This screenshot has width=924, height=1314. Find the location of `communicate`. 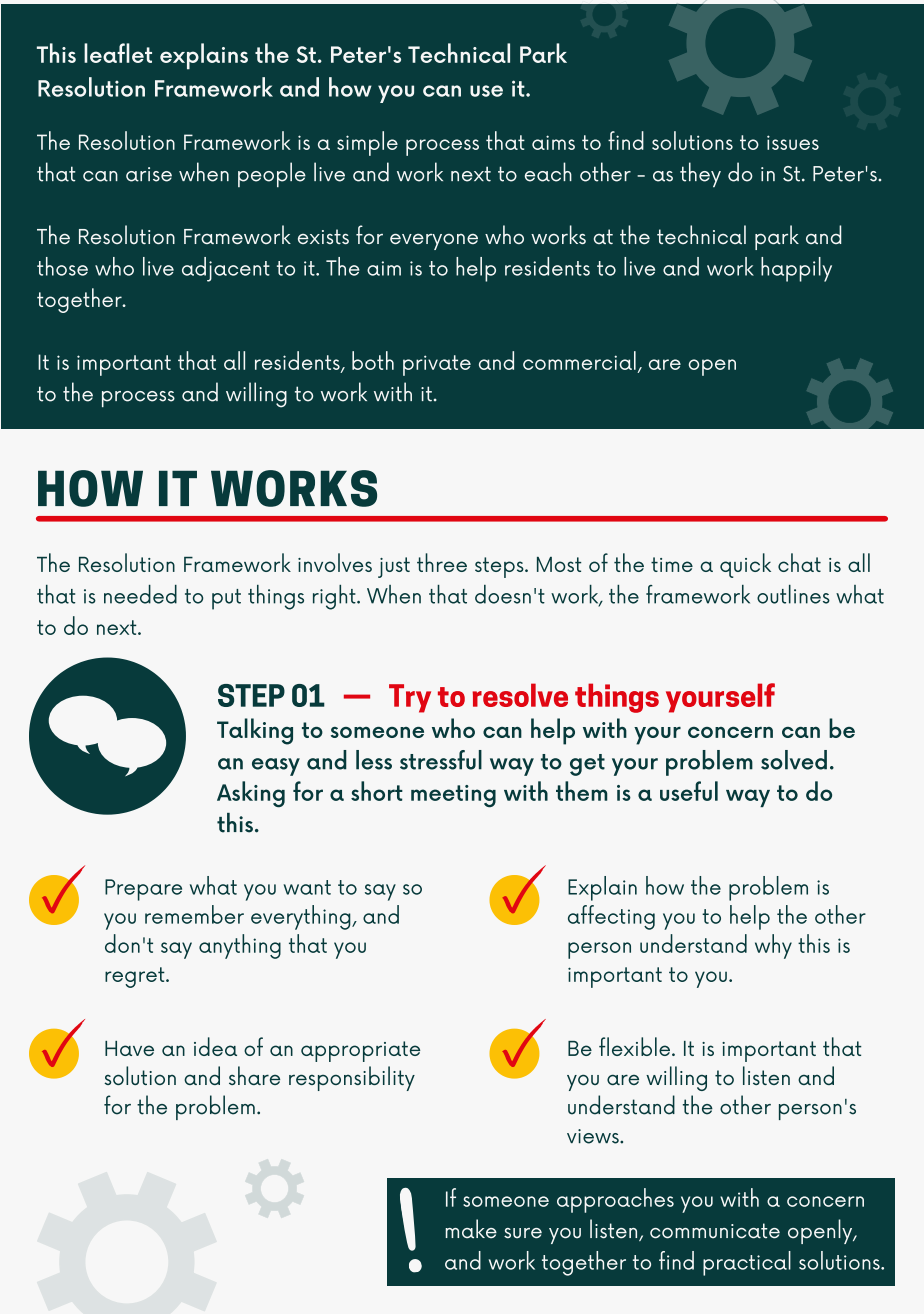

communicate is located at coordinates (715, 1231).
